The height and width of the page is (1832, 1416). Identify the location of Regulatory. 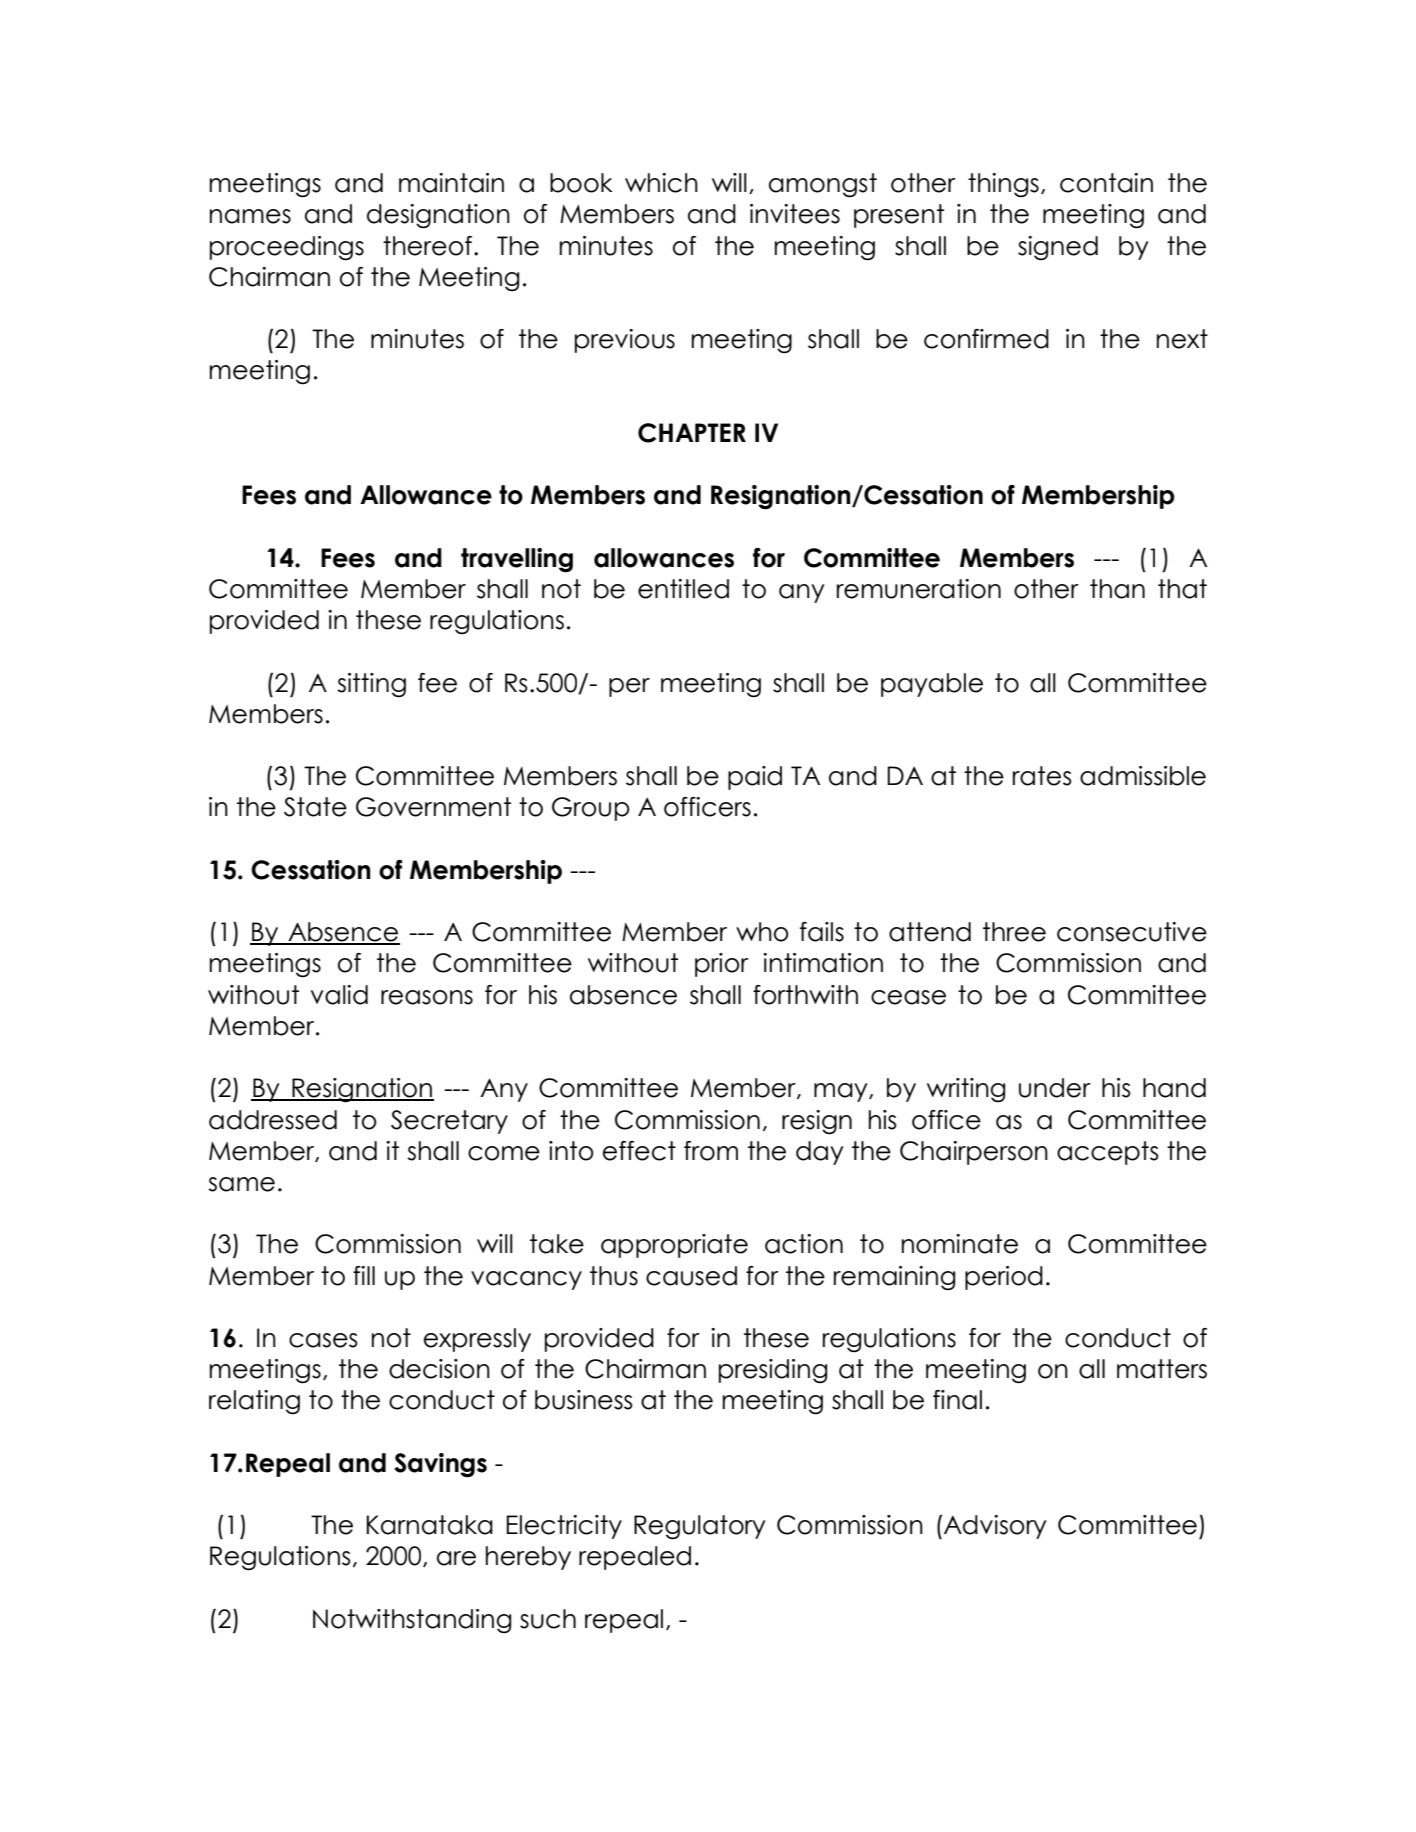
(699, 1527).
